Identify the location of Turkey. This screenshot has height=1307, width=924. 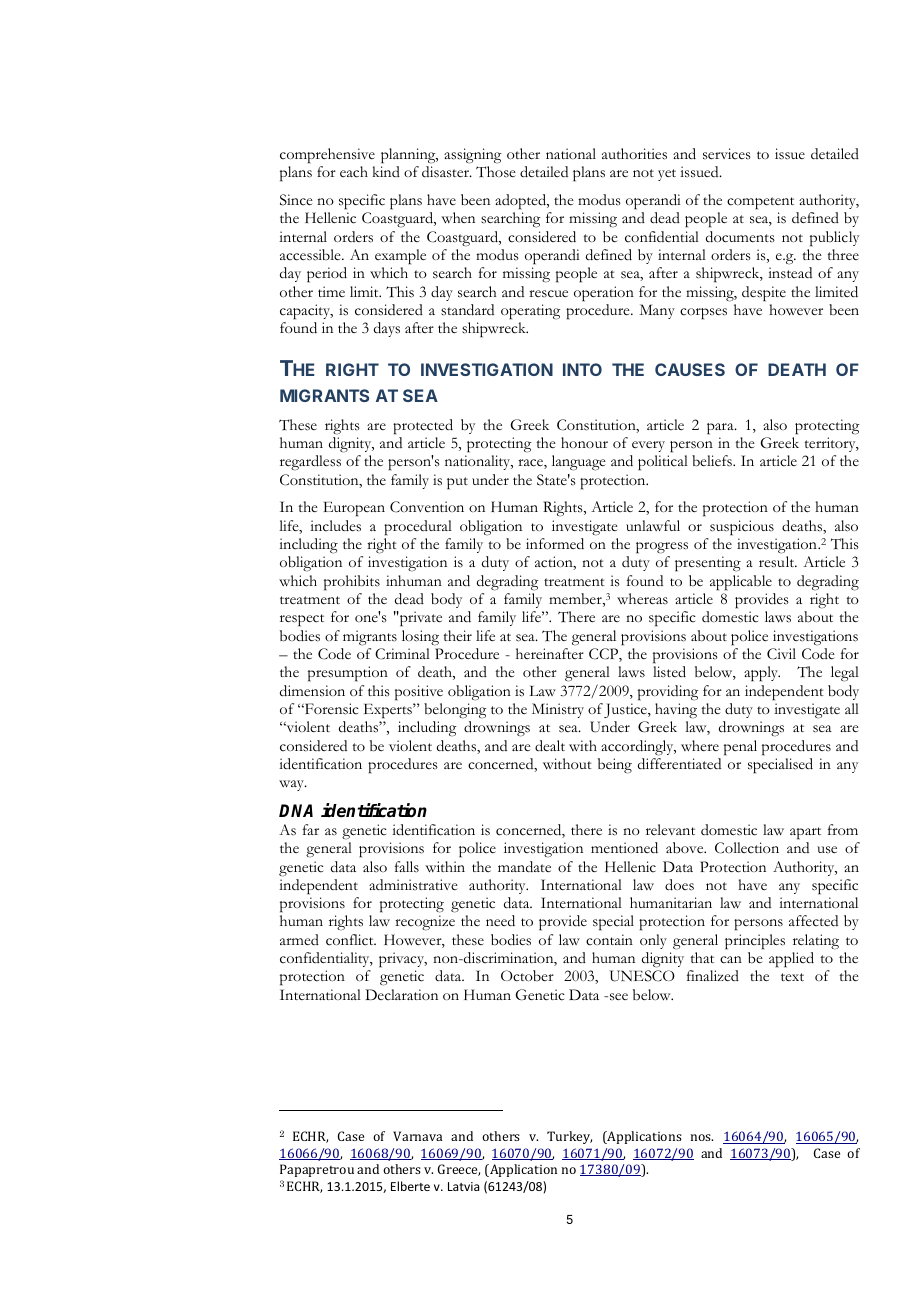
(569, 1137).
